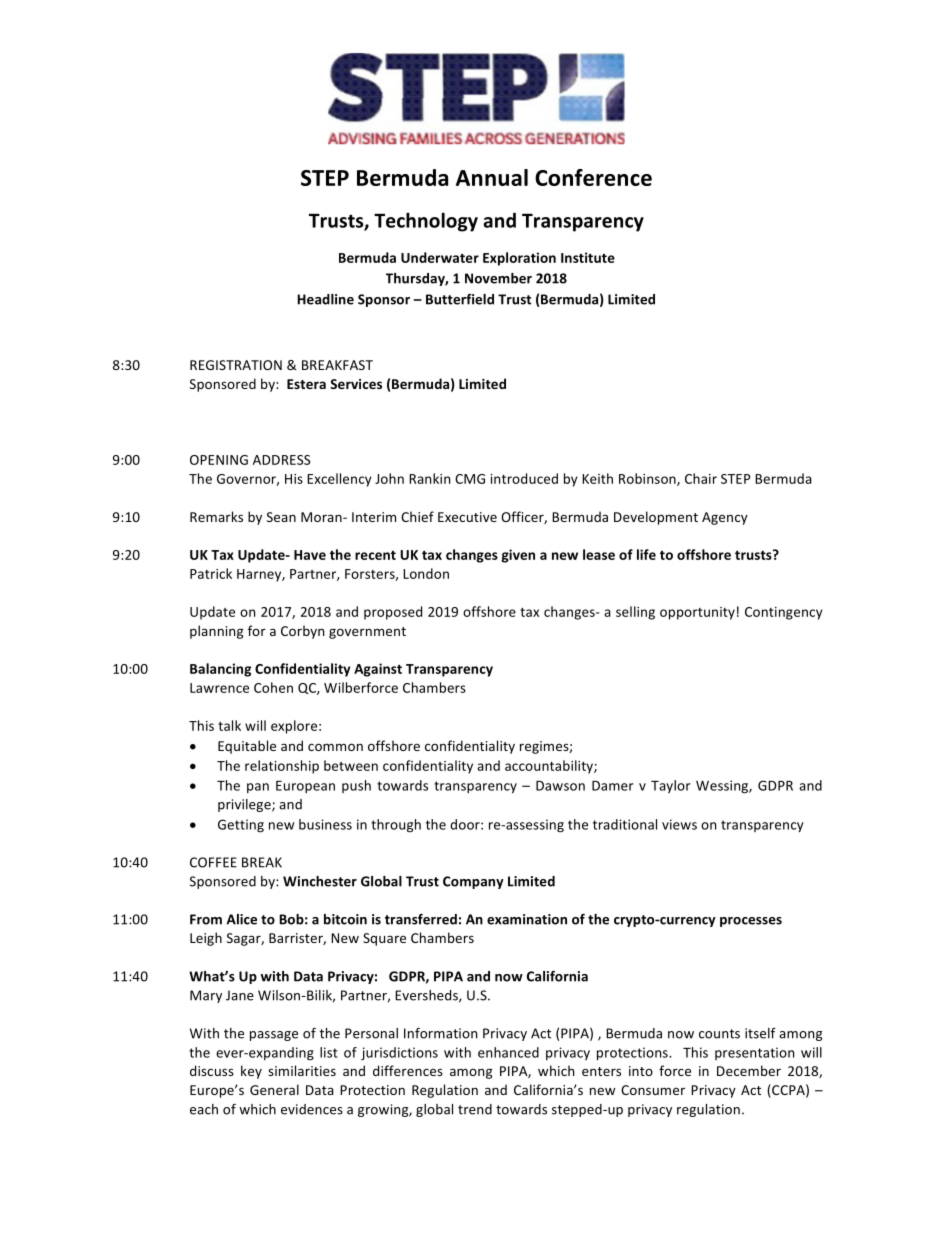 This page has width=952, height=1233. What do you see at coordinates (325, 299) in the page?
I see `Headline` at bounding box center [325, 299].
